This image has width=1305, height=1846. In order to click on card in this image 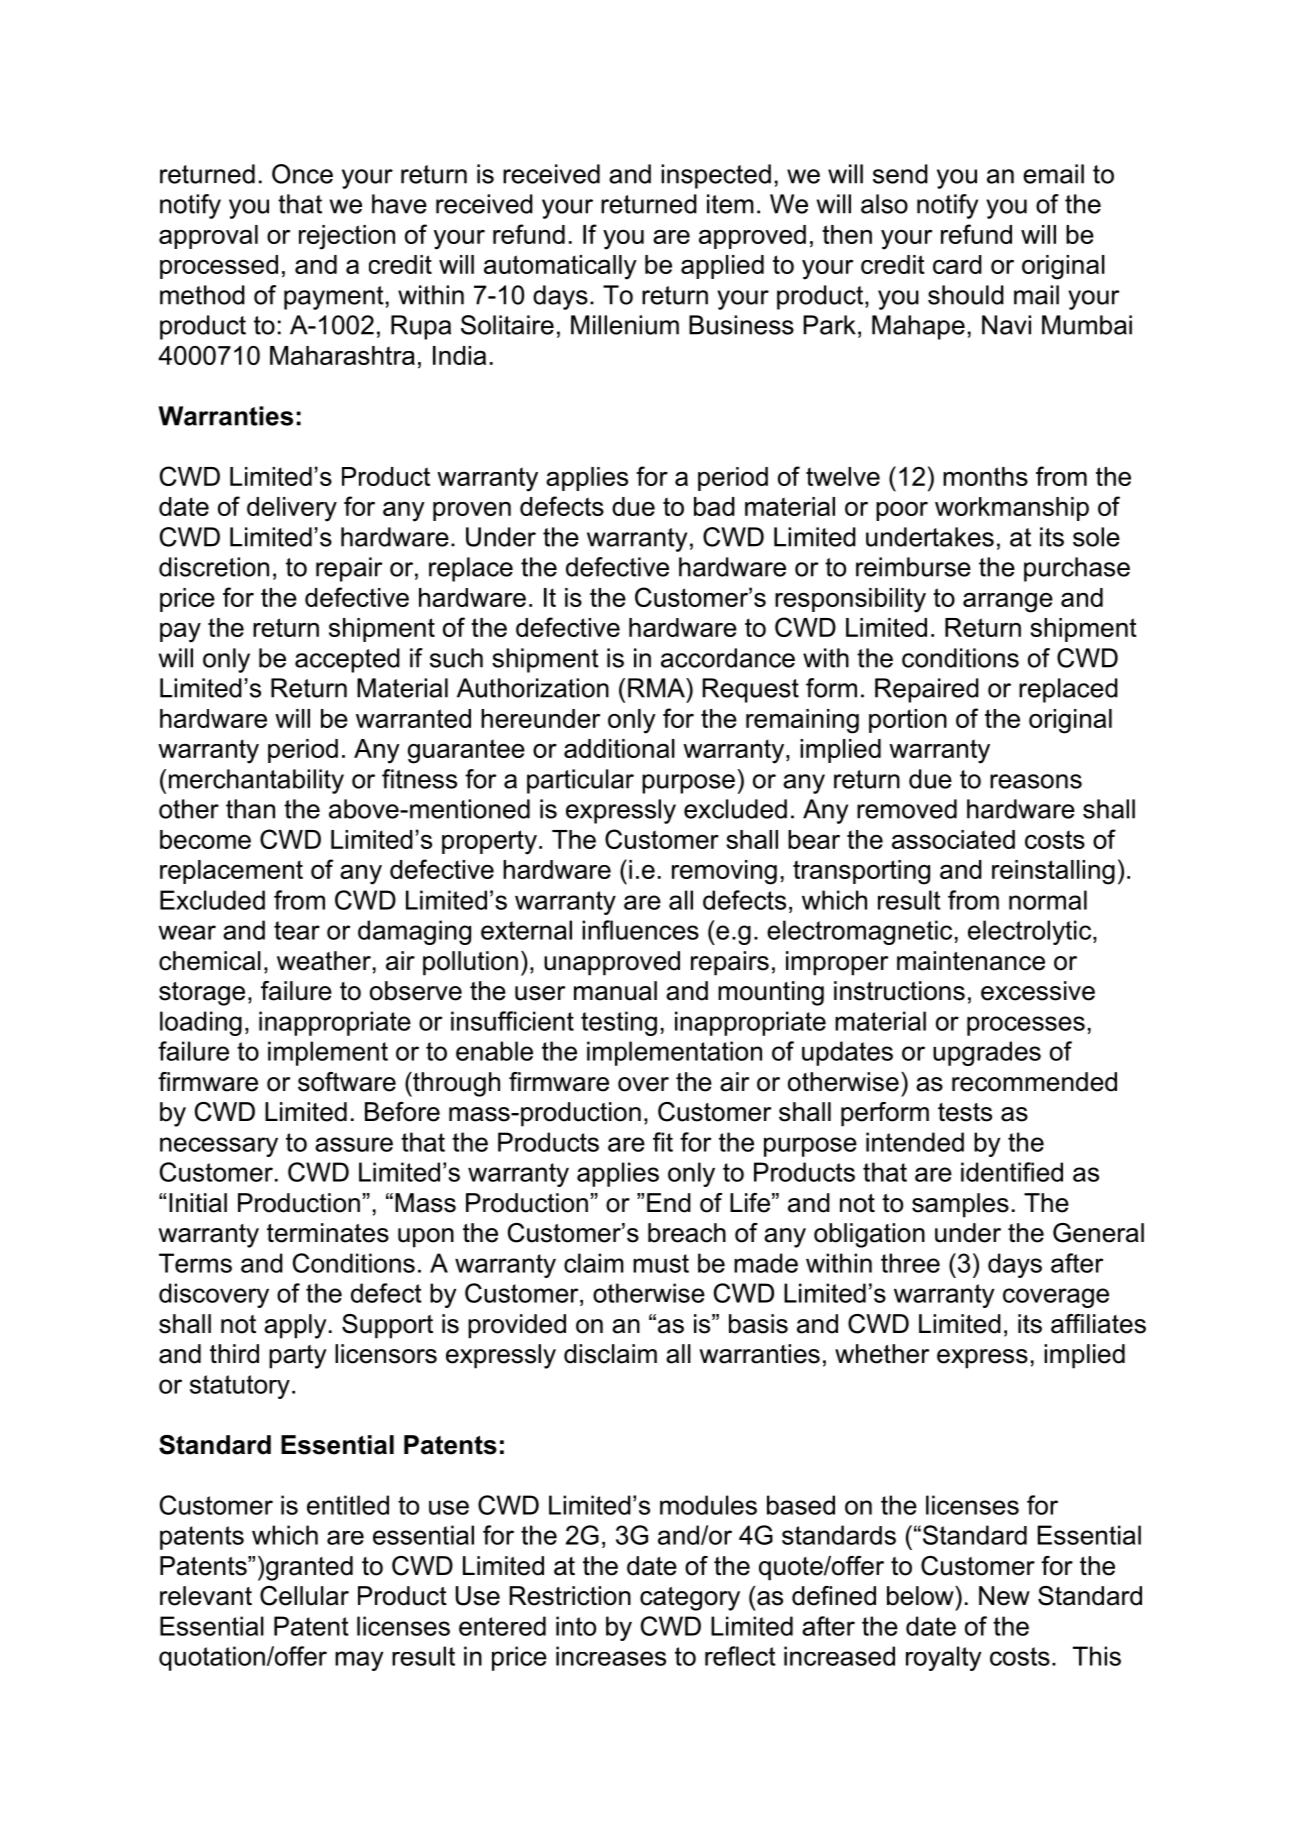, I will do `click(957, 264)`.
